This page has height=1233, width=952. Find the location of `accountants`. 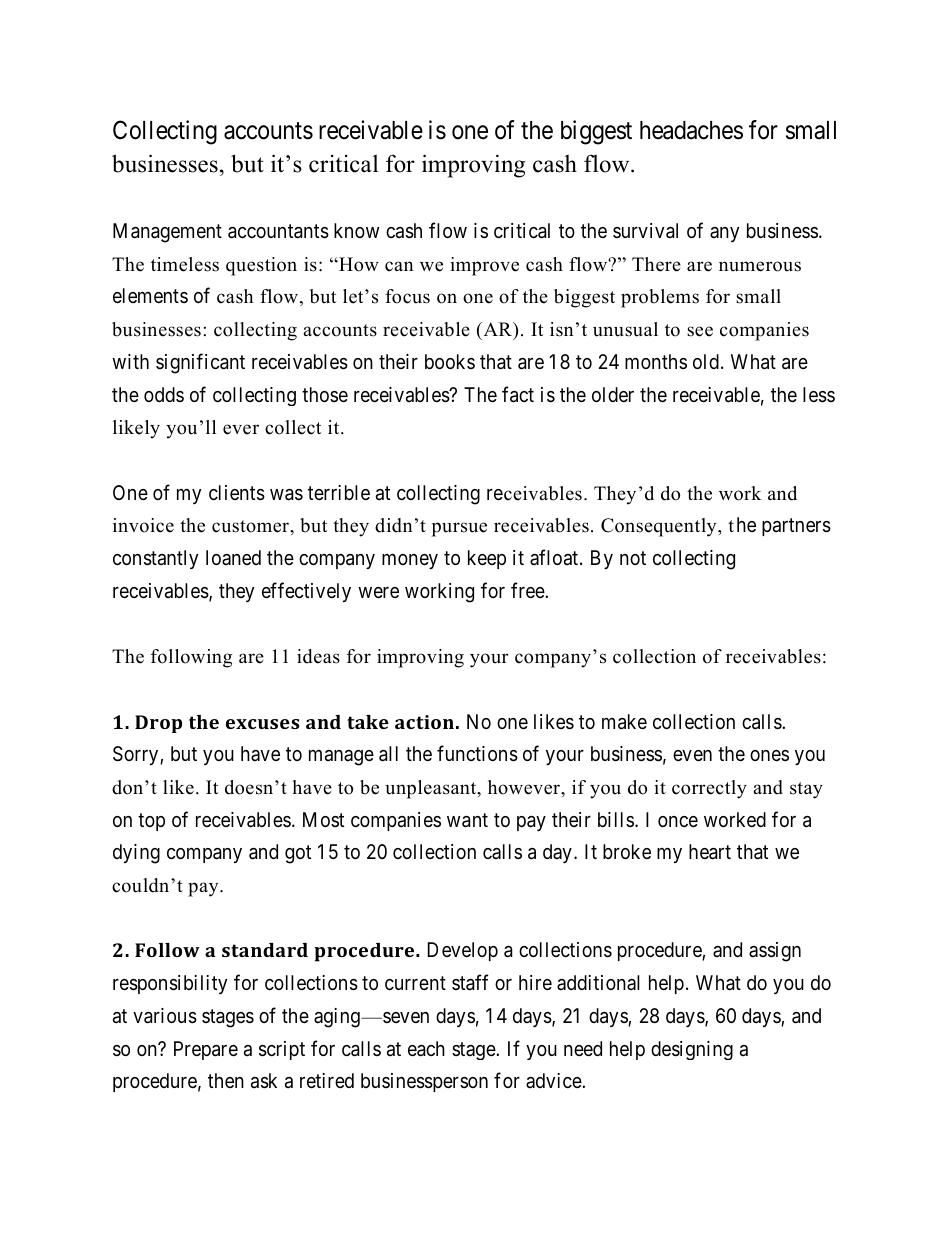

accountants is located at coordinates (278, 231).
